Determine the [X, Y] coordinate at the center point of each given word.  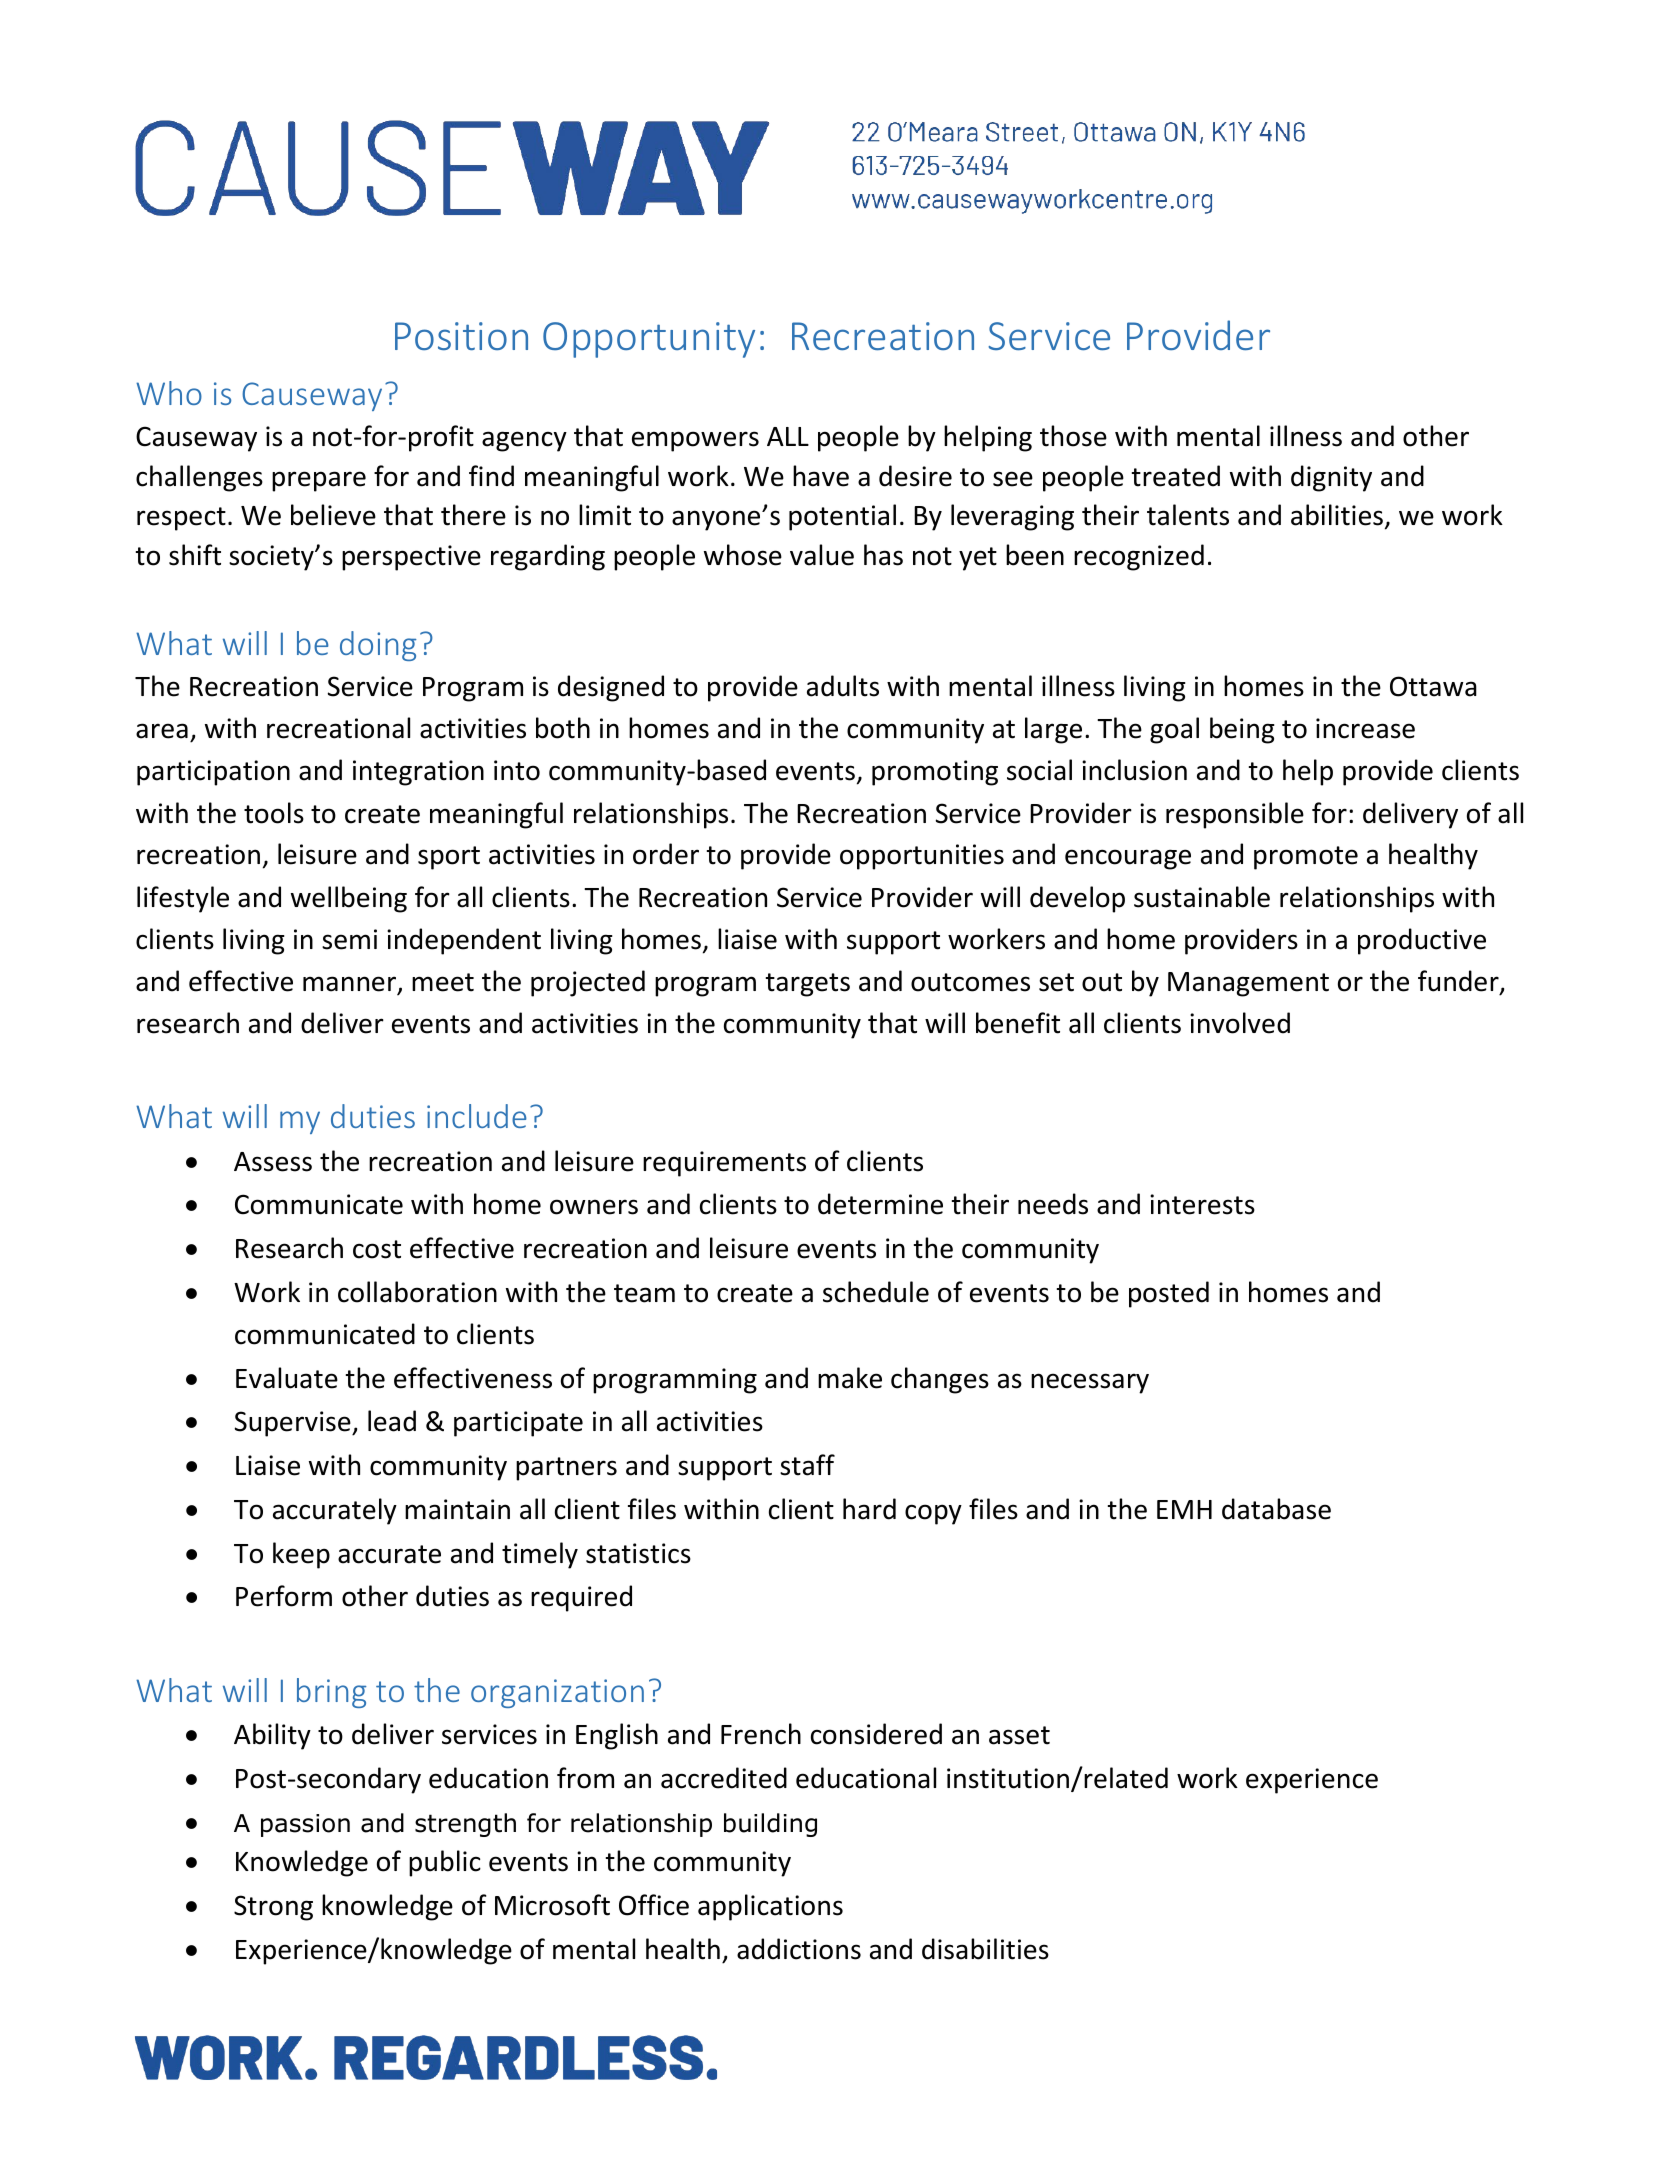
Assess [273, 1162]
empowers [695, 441]
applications [770, 1907]
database [1276, 1509]
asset [1019, 1735]
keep [301, 1555]
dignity [1331, 478]
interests [1202, 1204]
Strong [273, 1908]
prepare [319, 481]
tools [274, 813]
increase [1365, 728]
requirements [724, 1164]
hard [869, 1509]
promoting [935, 773]
